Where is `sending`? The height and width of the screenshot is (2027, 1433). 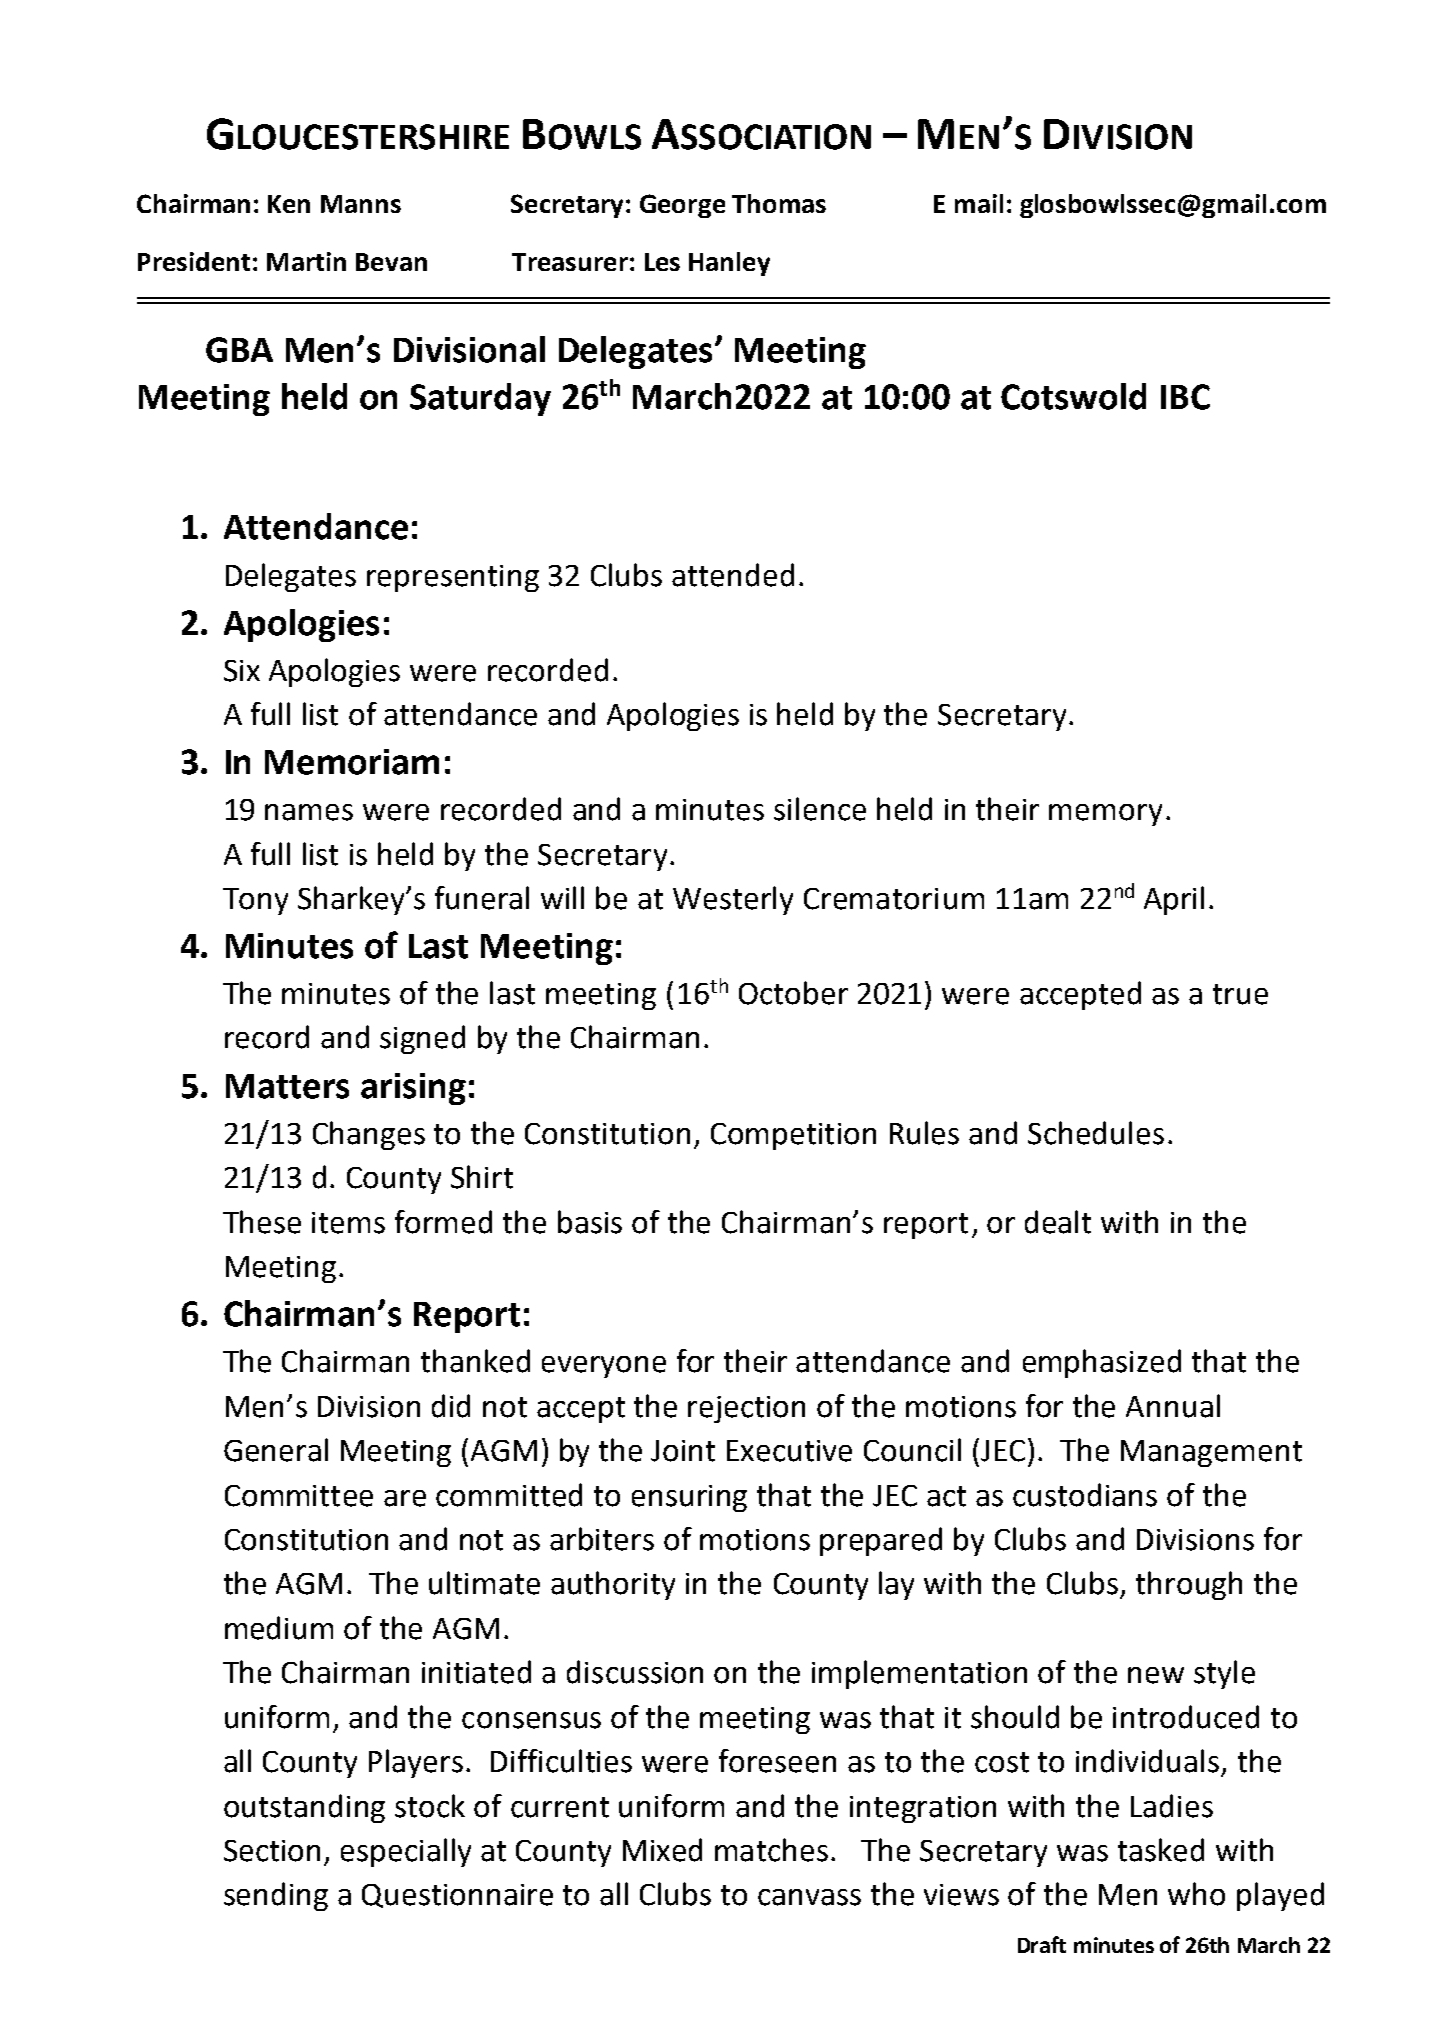 sending is located at coordinates (276, 1896).
